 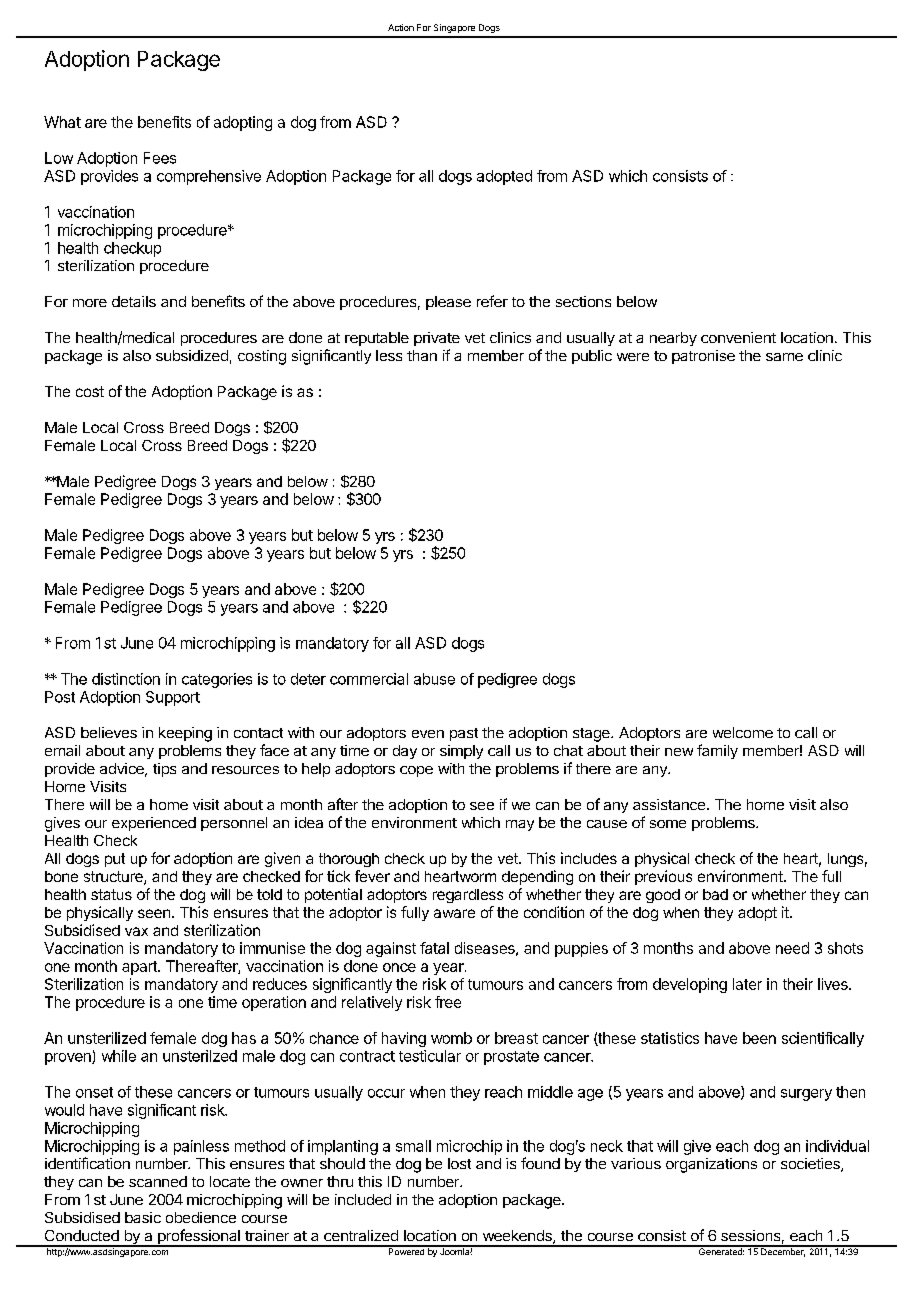 I want to click on may, so click(x=520, y=825).
